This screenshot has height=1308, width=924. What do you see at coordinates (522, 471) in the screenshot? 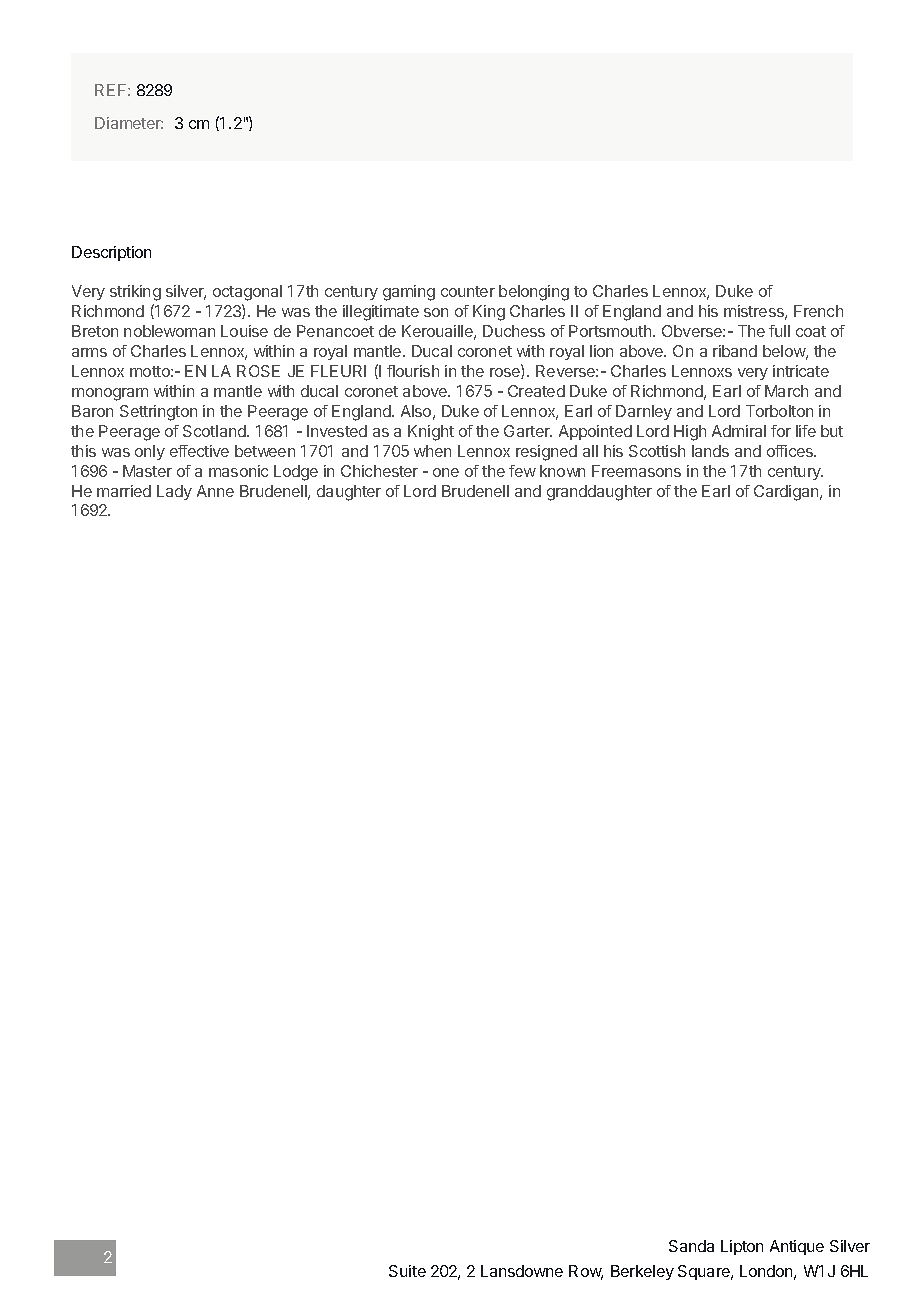
I see `few` at bounding box center [522, 471].
